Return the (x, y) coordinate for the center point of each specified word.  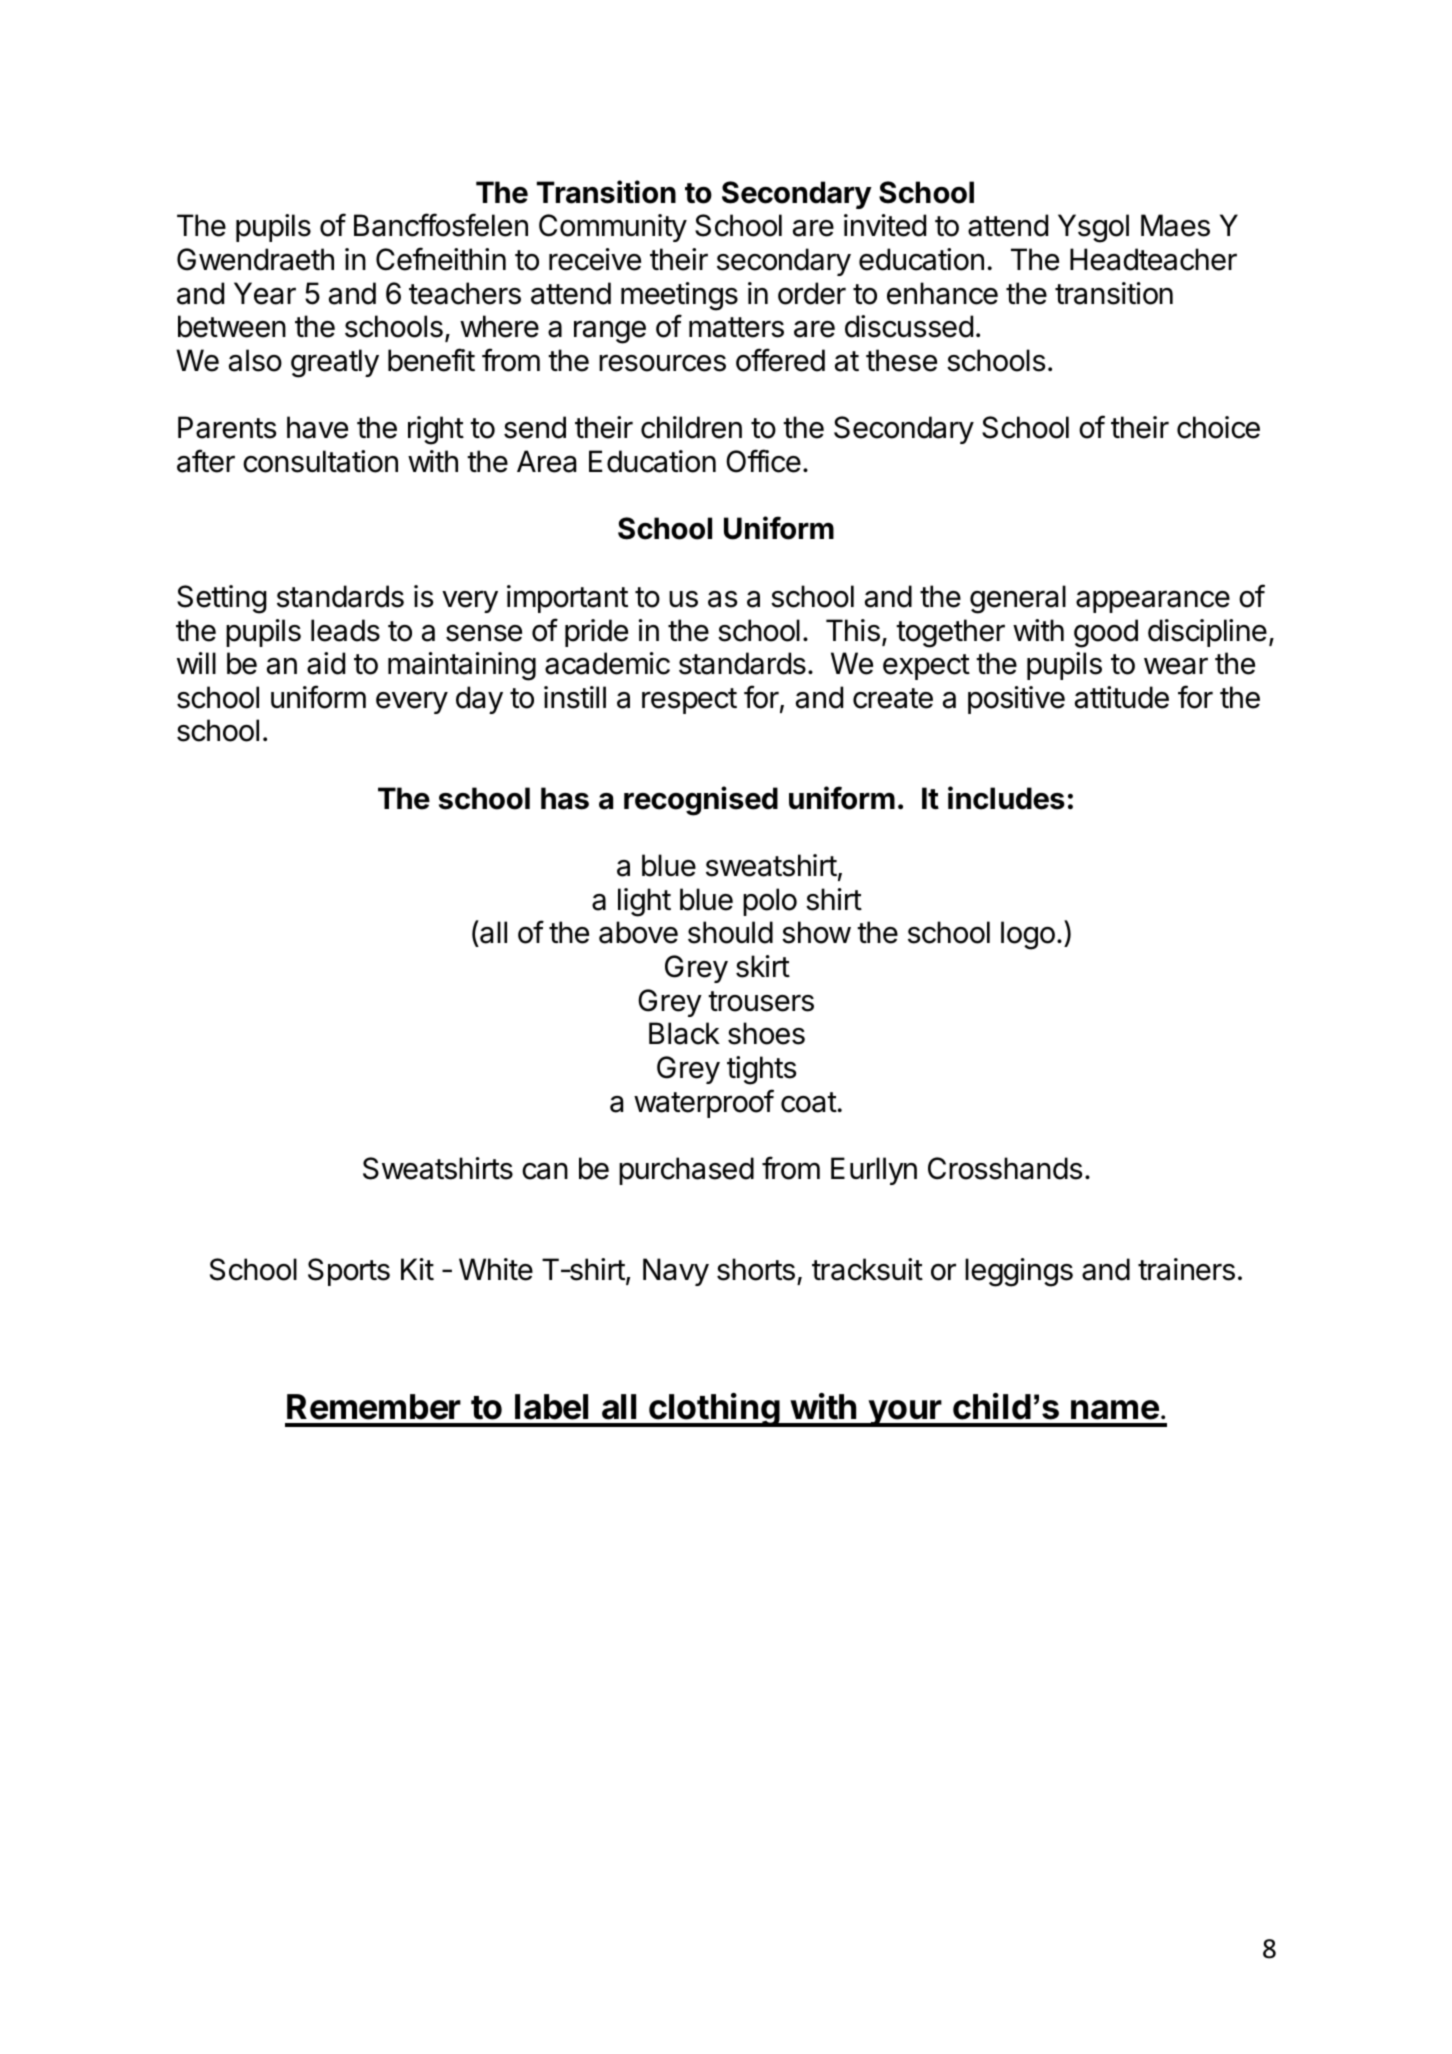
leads (345, 630)
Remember (374, 1407)
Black (684, 1033)
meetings (679, 296)
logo (1028, 935)
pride (596, 633)
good (1106, 633)
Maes (1175, 225)
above (638, 932)
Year (265, 293)
